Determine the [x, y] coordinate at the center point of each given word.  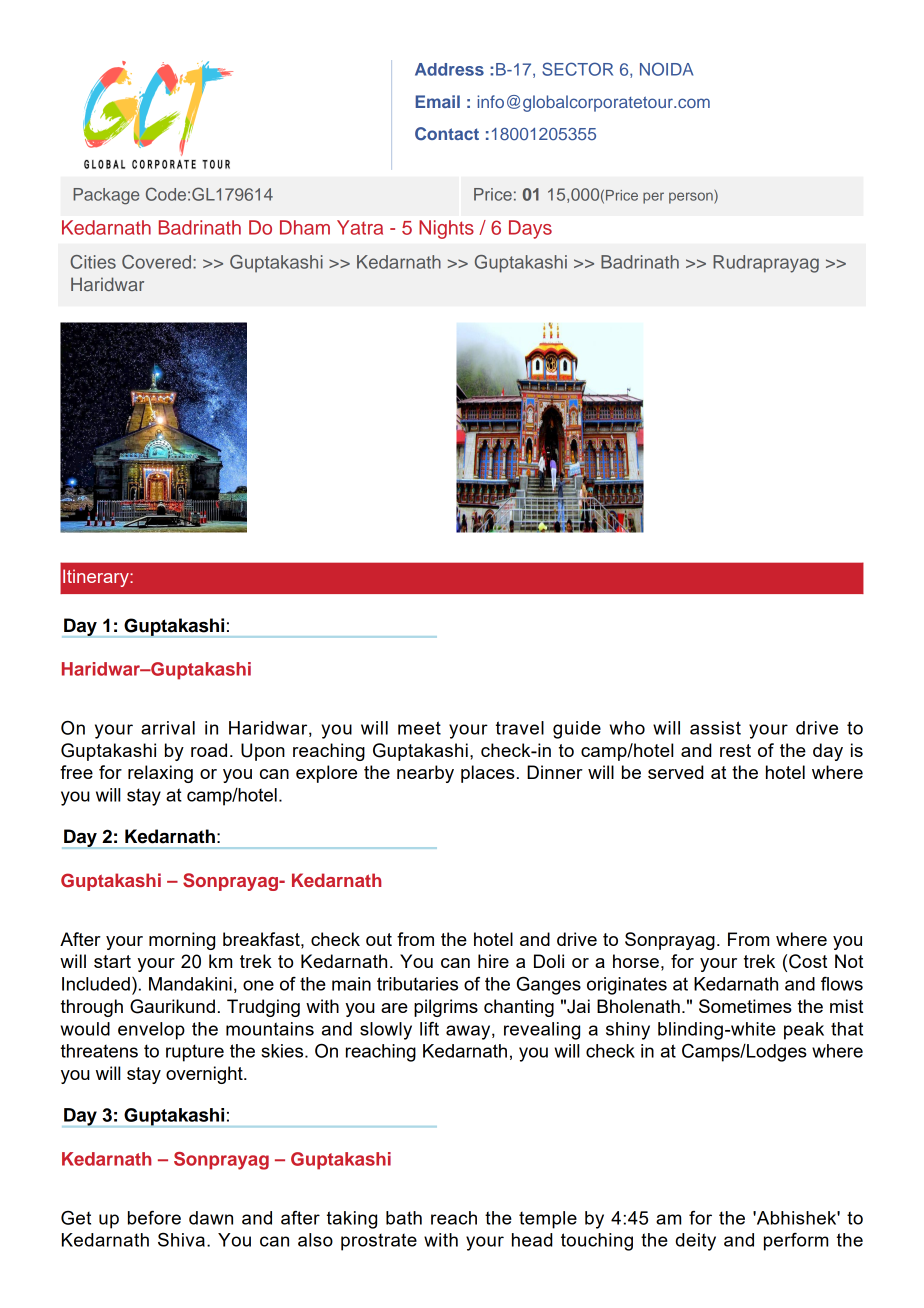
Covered [156, 262]
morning [182, 941]
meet [419, 728]
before [154, 1218]
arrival [168, 728]
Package [106, 196]
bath [404, 1218]
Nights [446, 229]
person [692, 197]
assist [715, 728]
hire [493, 961]
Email [437, 101]
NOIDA [666, 69]
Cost [808, 961]
